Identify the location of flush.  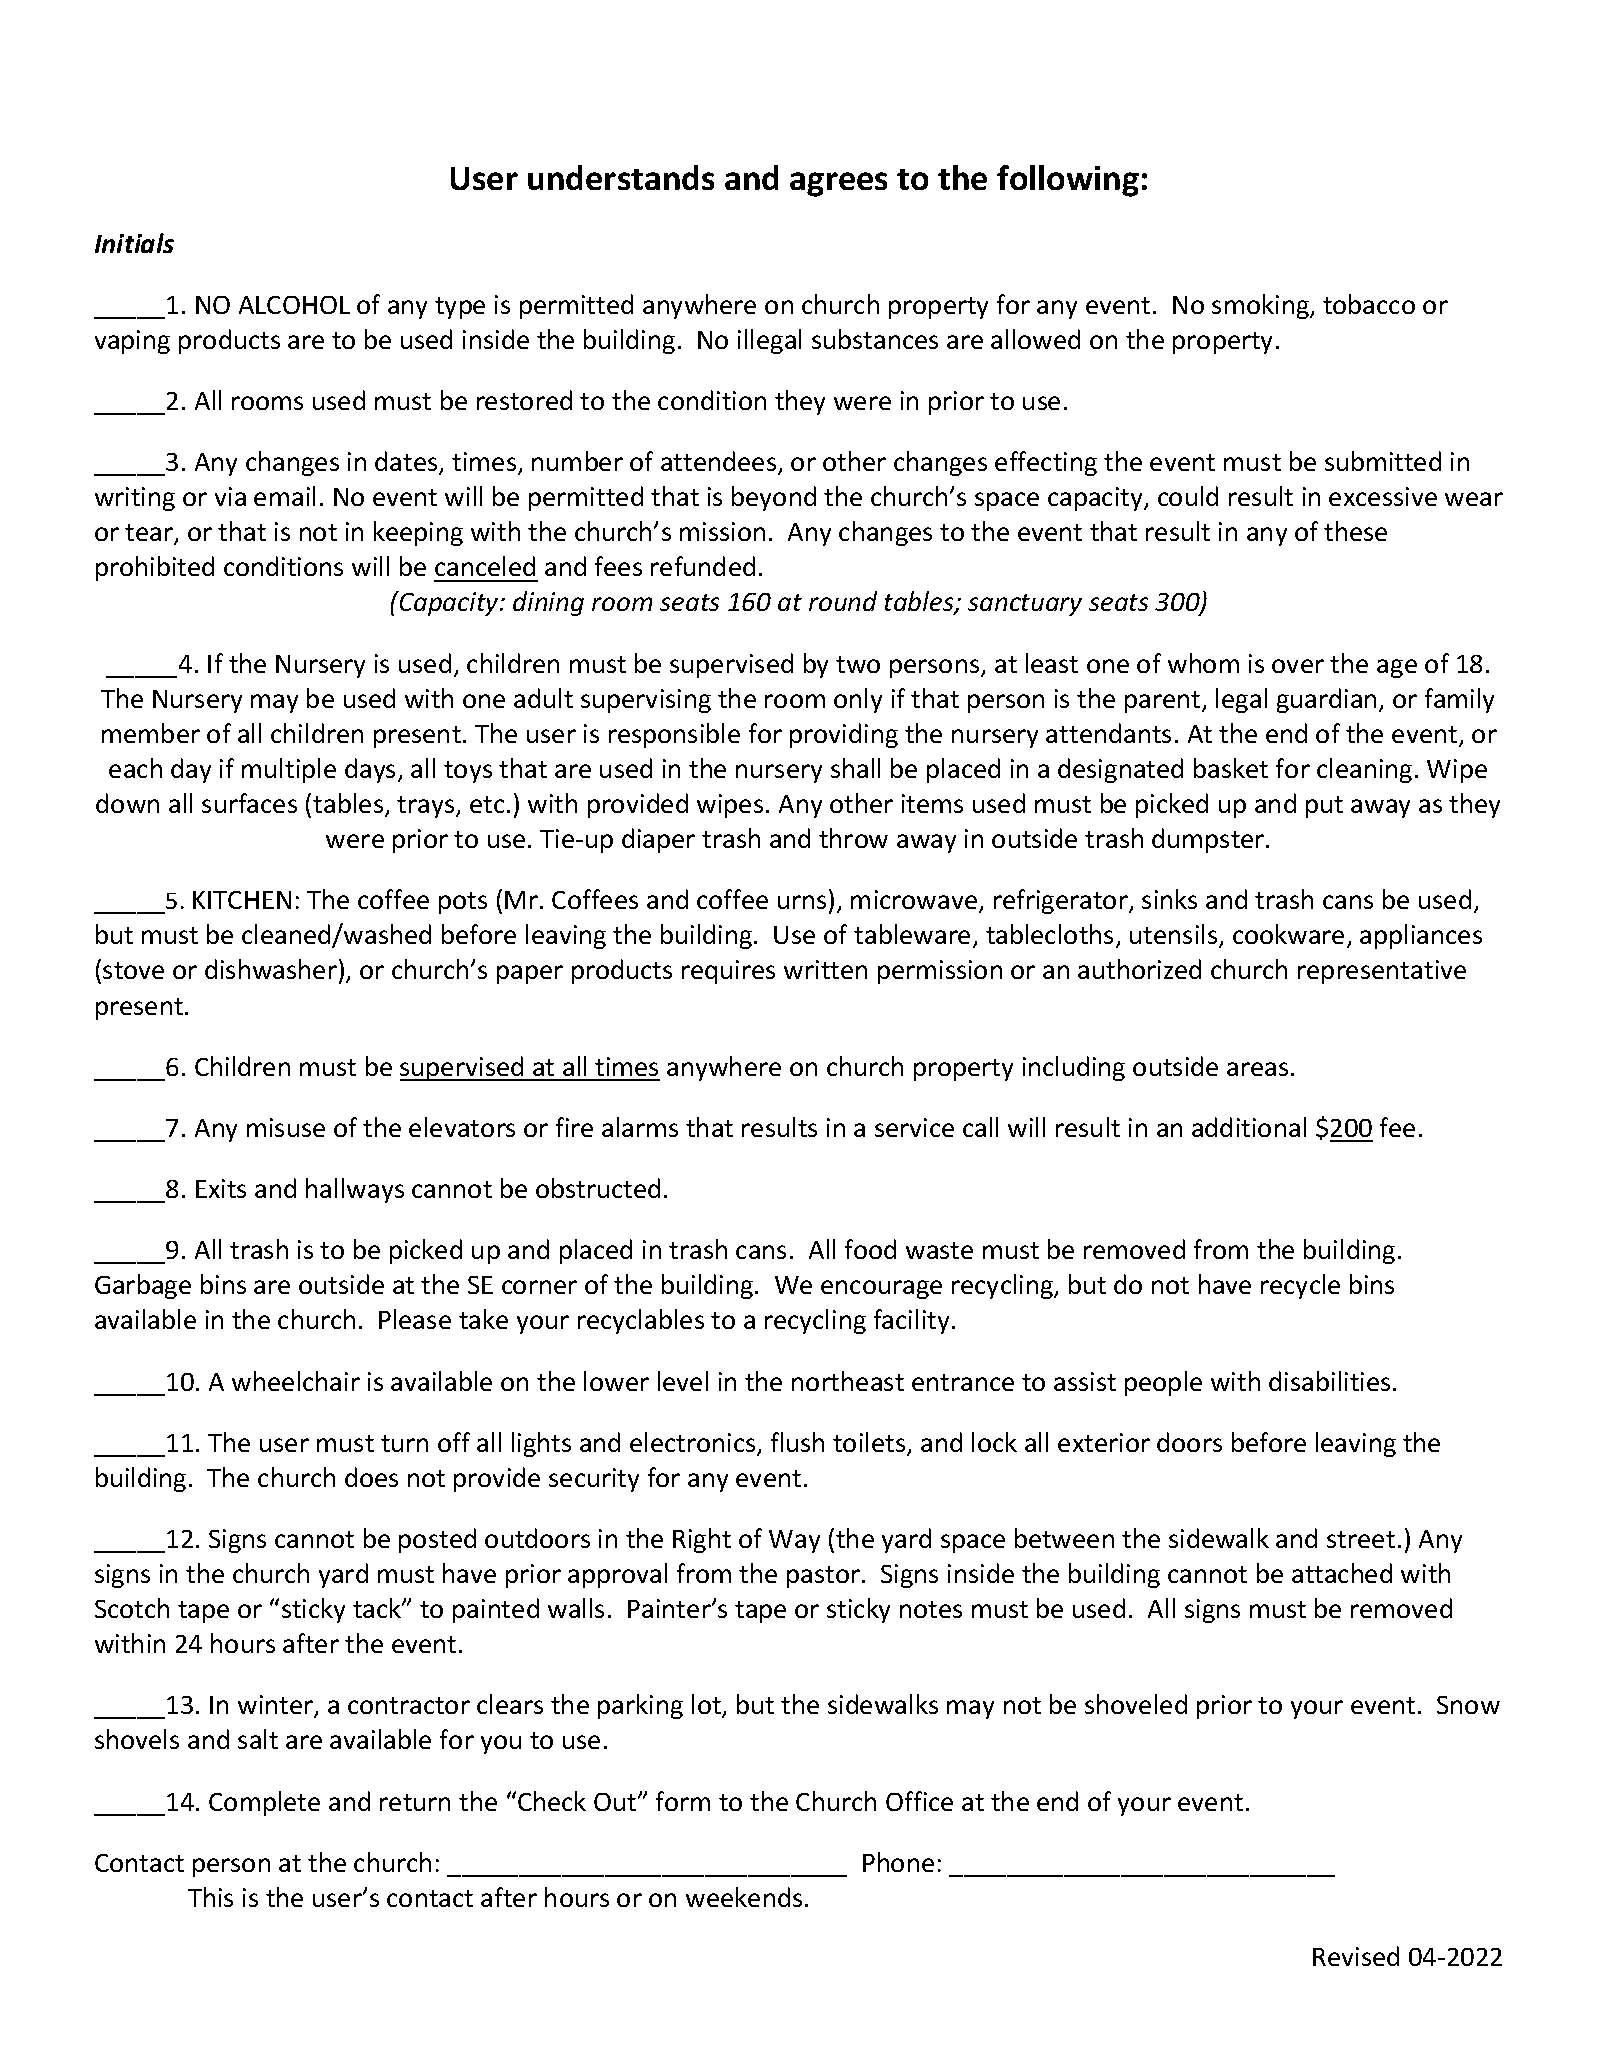
(797, 1442).
